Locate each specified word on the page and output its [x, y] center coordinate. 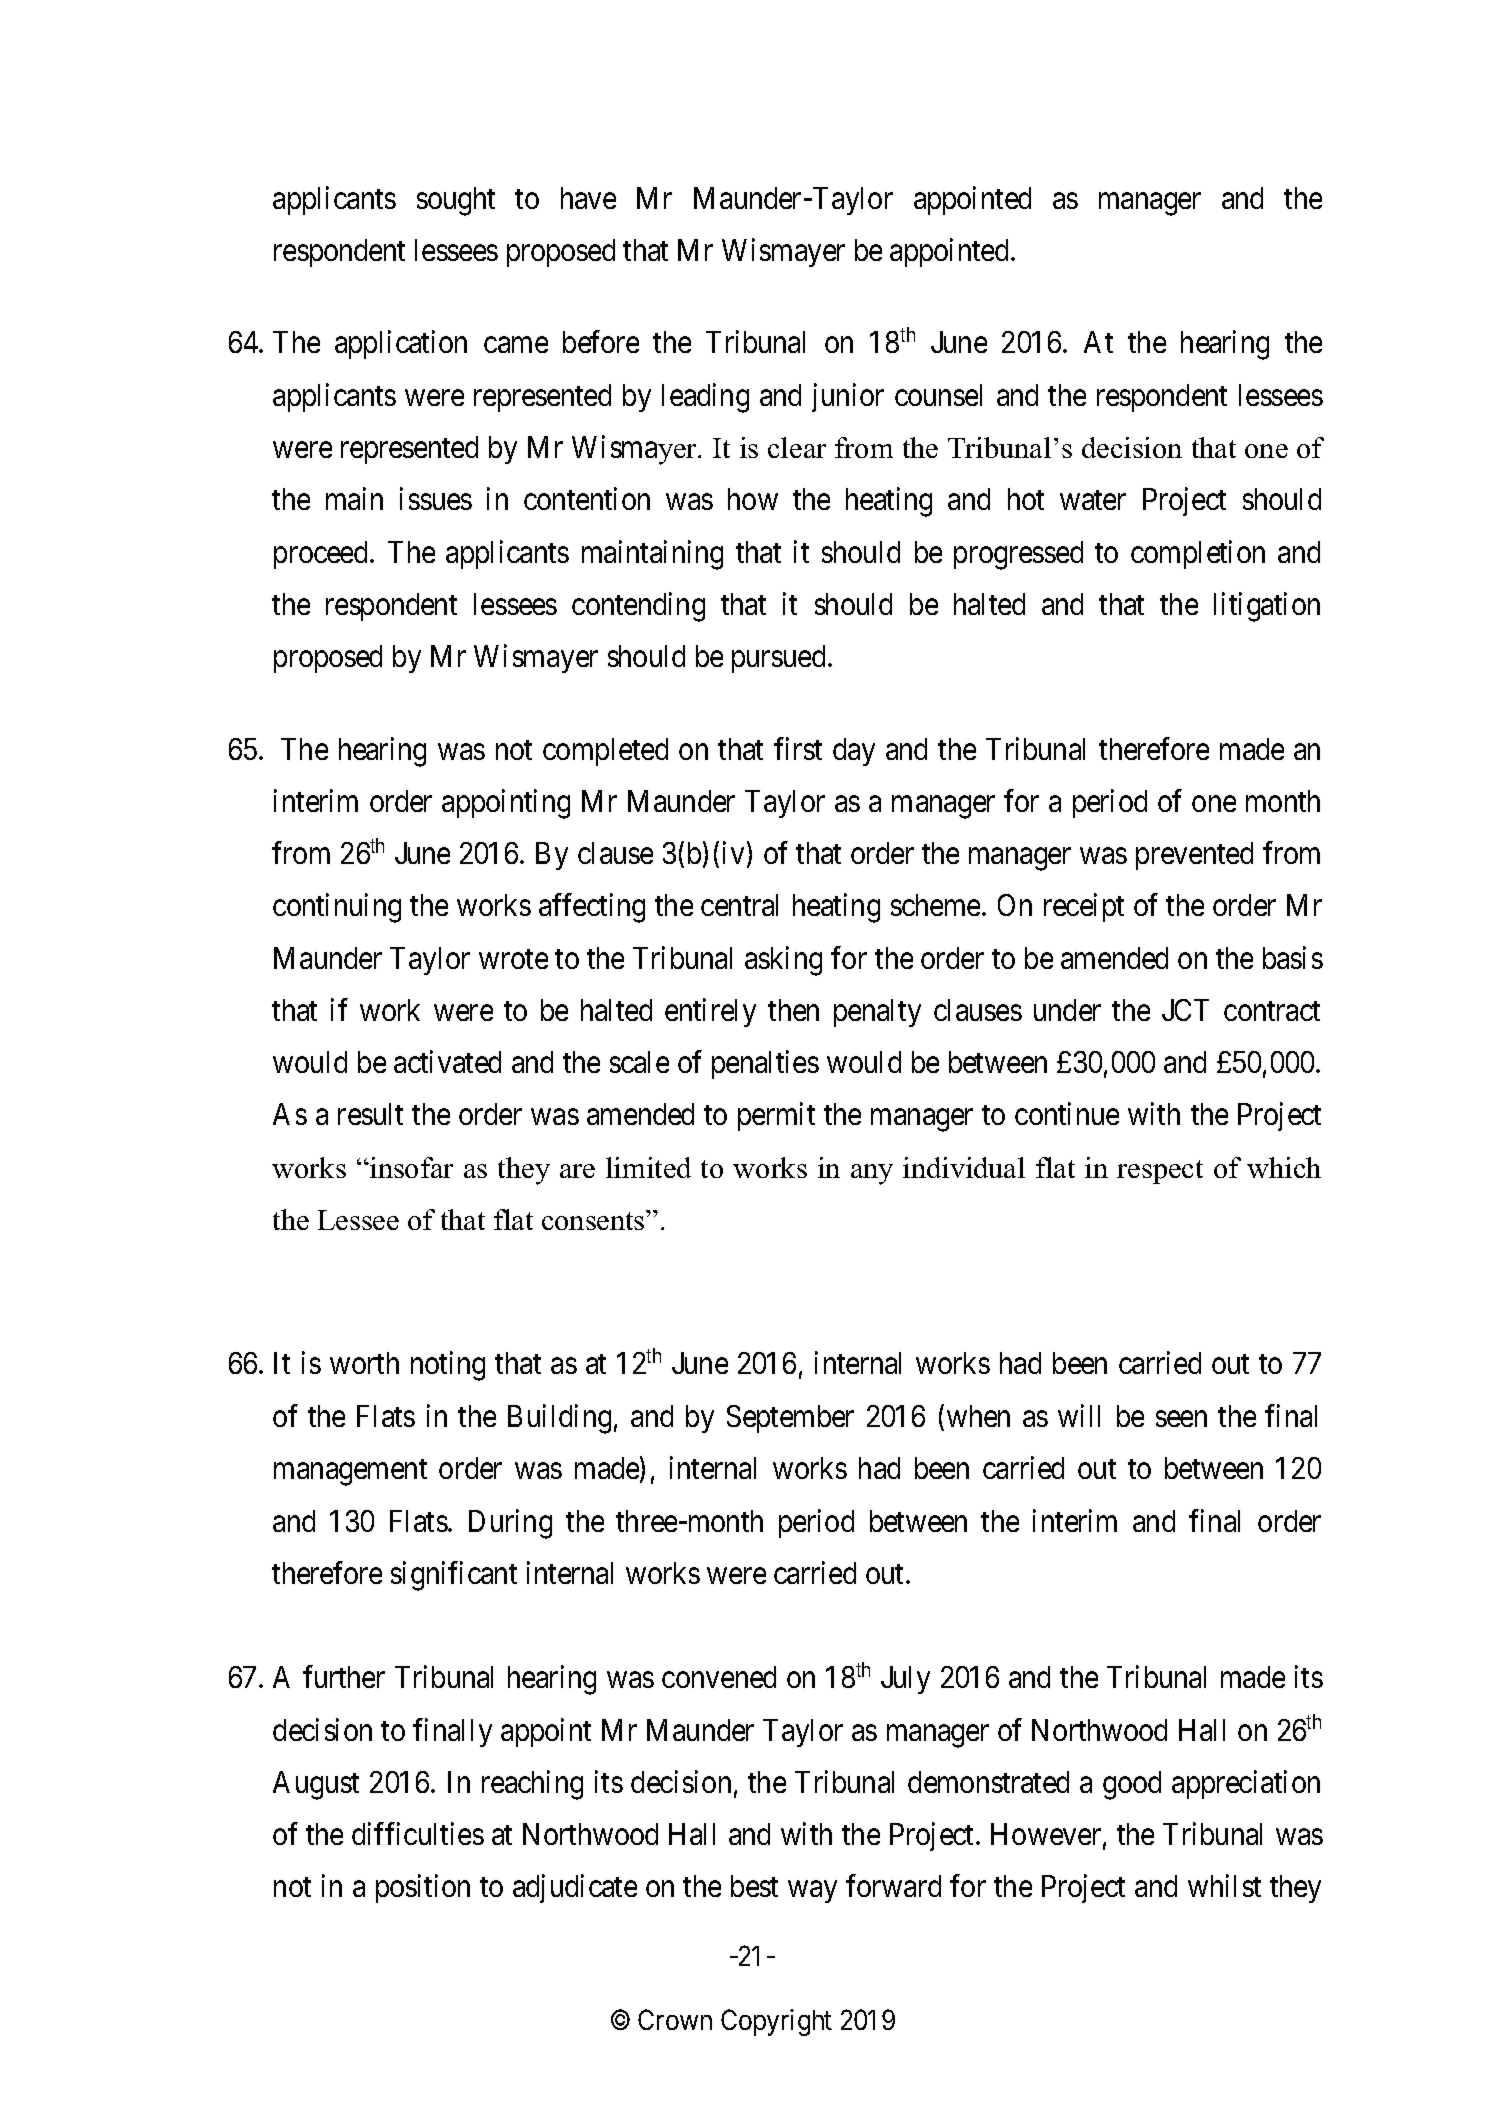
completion [1198, 554]
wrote [513, 959]
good [1132, 1785]
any [872, 1174]
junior [848, 397]
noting [448, 1366]
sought [456, 201]
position [423, 1889]
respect [1160, 1172]
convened [719, 1677]
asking [783, 961]
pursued [780, 659]
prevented [1194, 856]
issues [436, 499]
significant [454, 1576]
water [1093, 500]
